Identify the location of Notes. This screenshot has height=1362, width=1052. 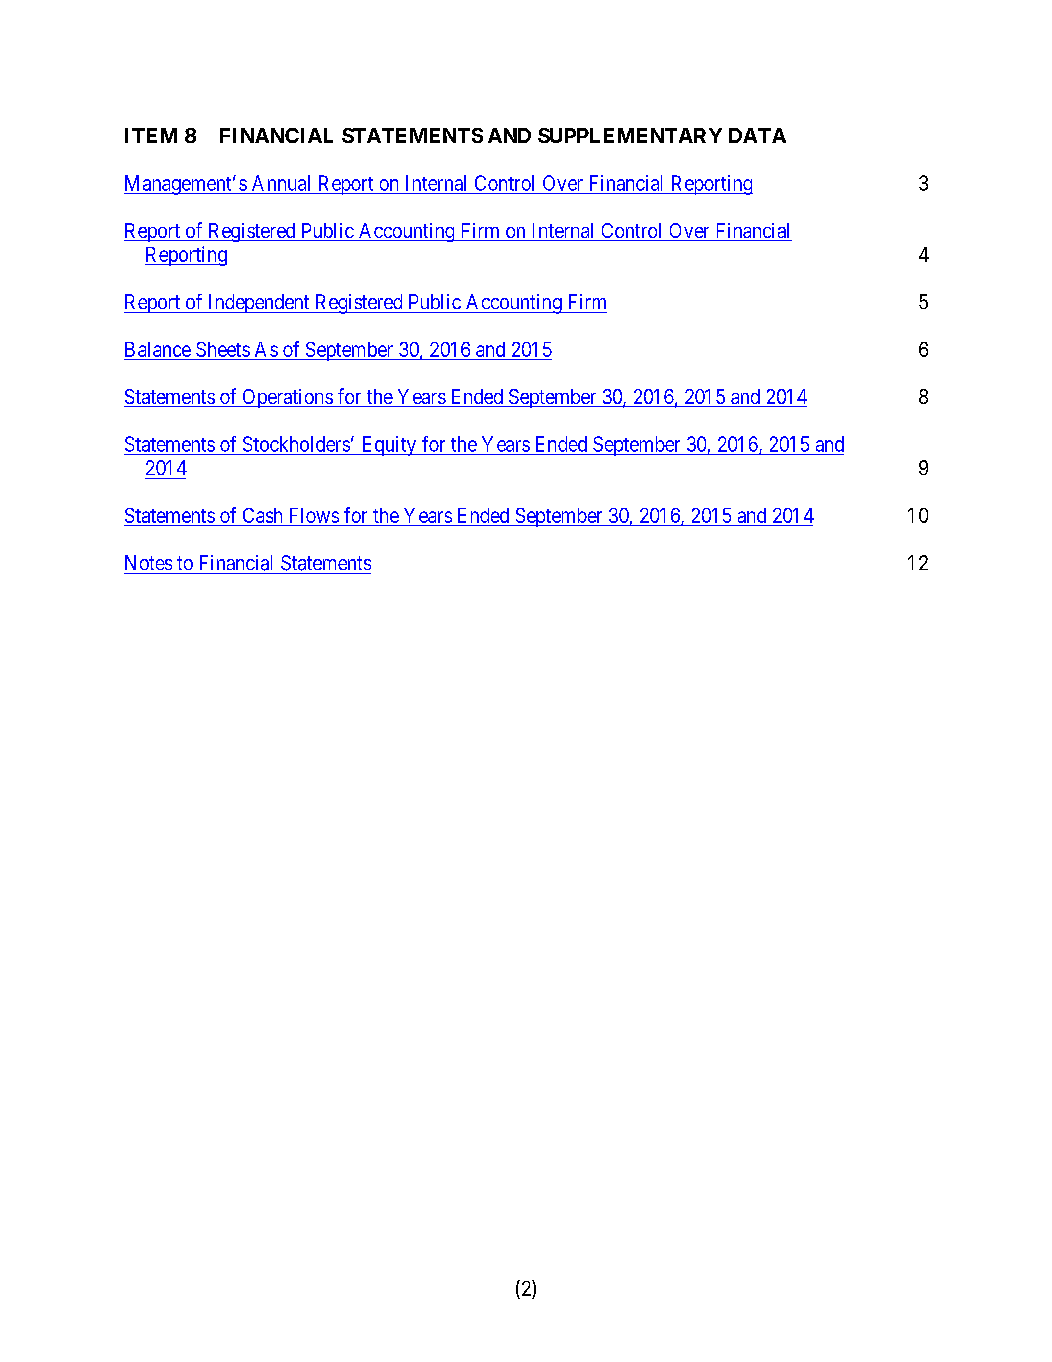
(148, 562).
